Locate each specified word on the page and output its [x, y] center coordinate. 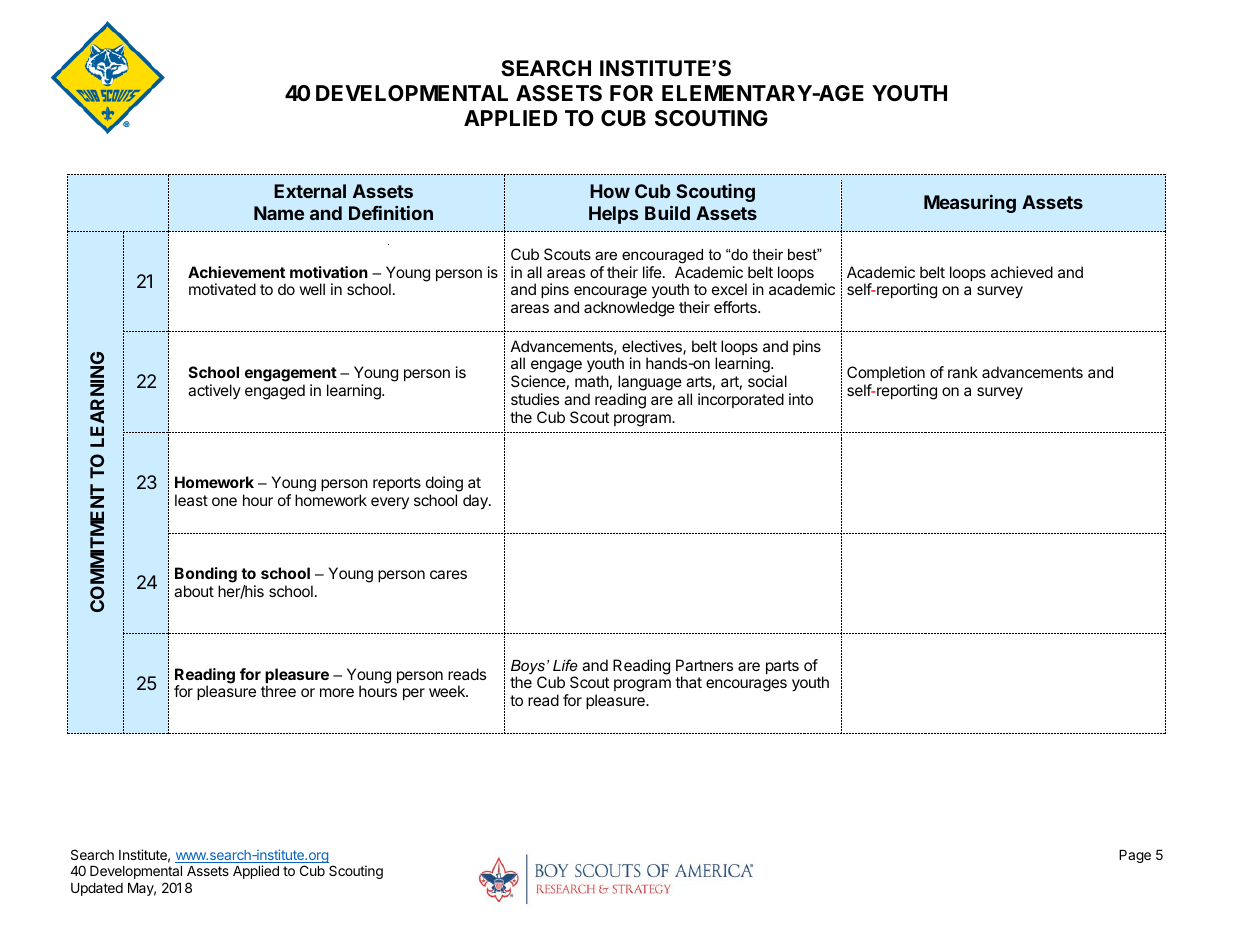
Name [279, 213]
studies [535, 399]
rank [963, 372]
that [688, 682]
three [278, 691]
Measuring [970, 204]
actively [214, 391]
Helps [613, 215]
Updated [97, 889]
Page [1135, 856]
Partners [704, 665]
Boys [528, 668]
